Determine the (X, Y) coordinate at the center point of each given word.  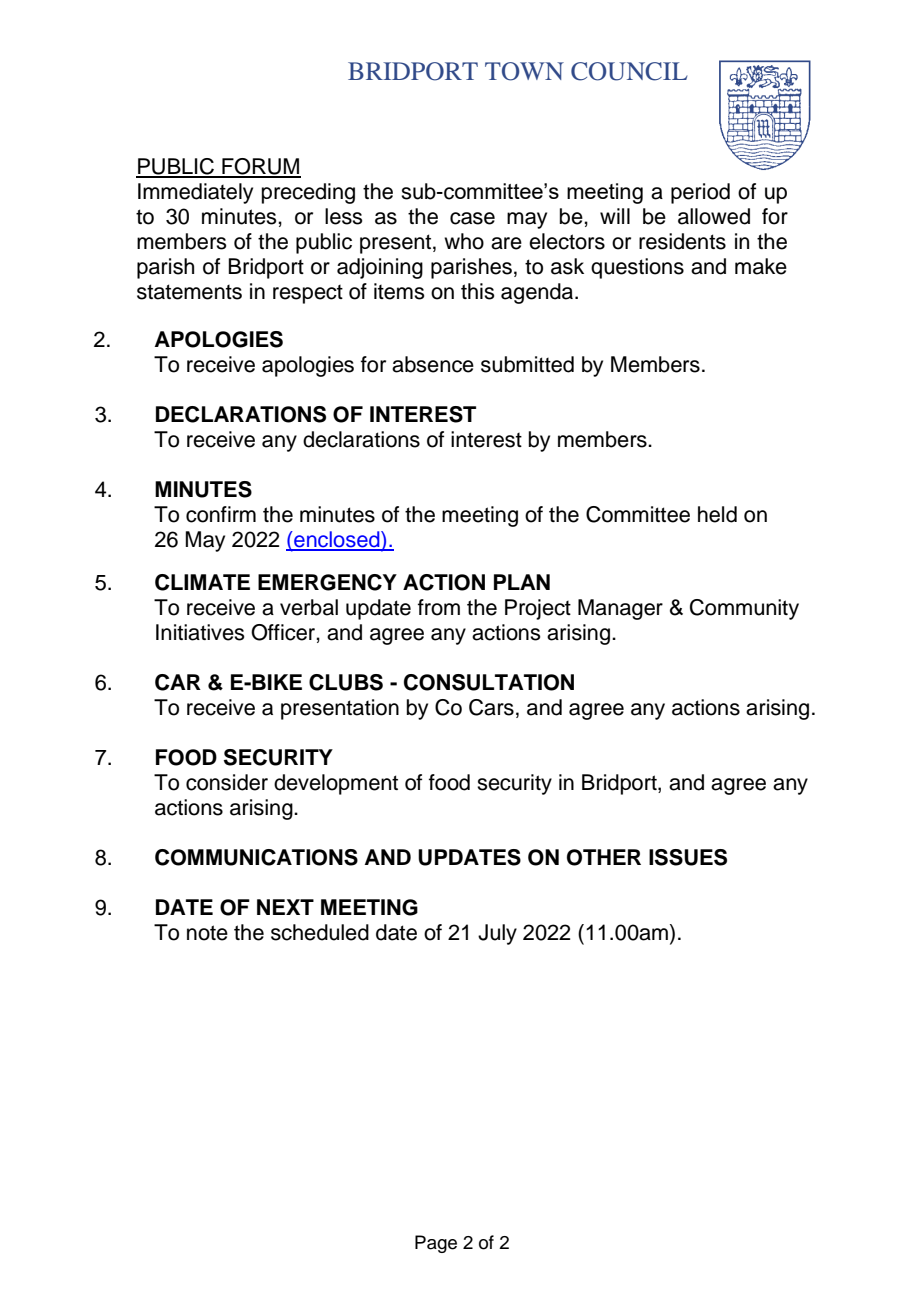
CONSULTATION (489, 682)
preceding (308, 193)
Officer (284, 632)
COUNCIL (629, 71)
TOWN (524, 71)
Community (744, 609)
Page (436, 1244)
